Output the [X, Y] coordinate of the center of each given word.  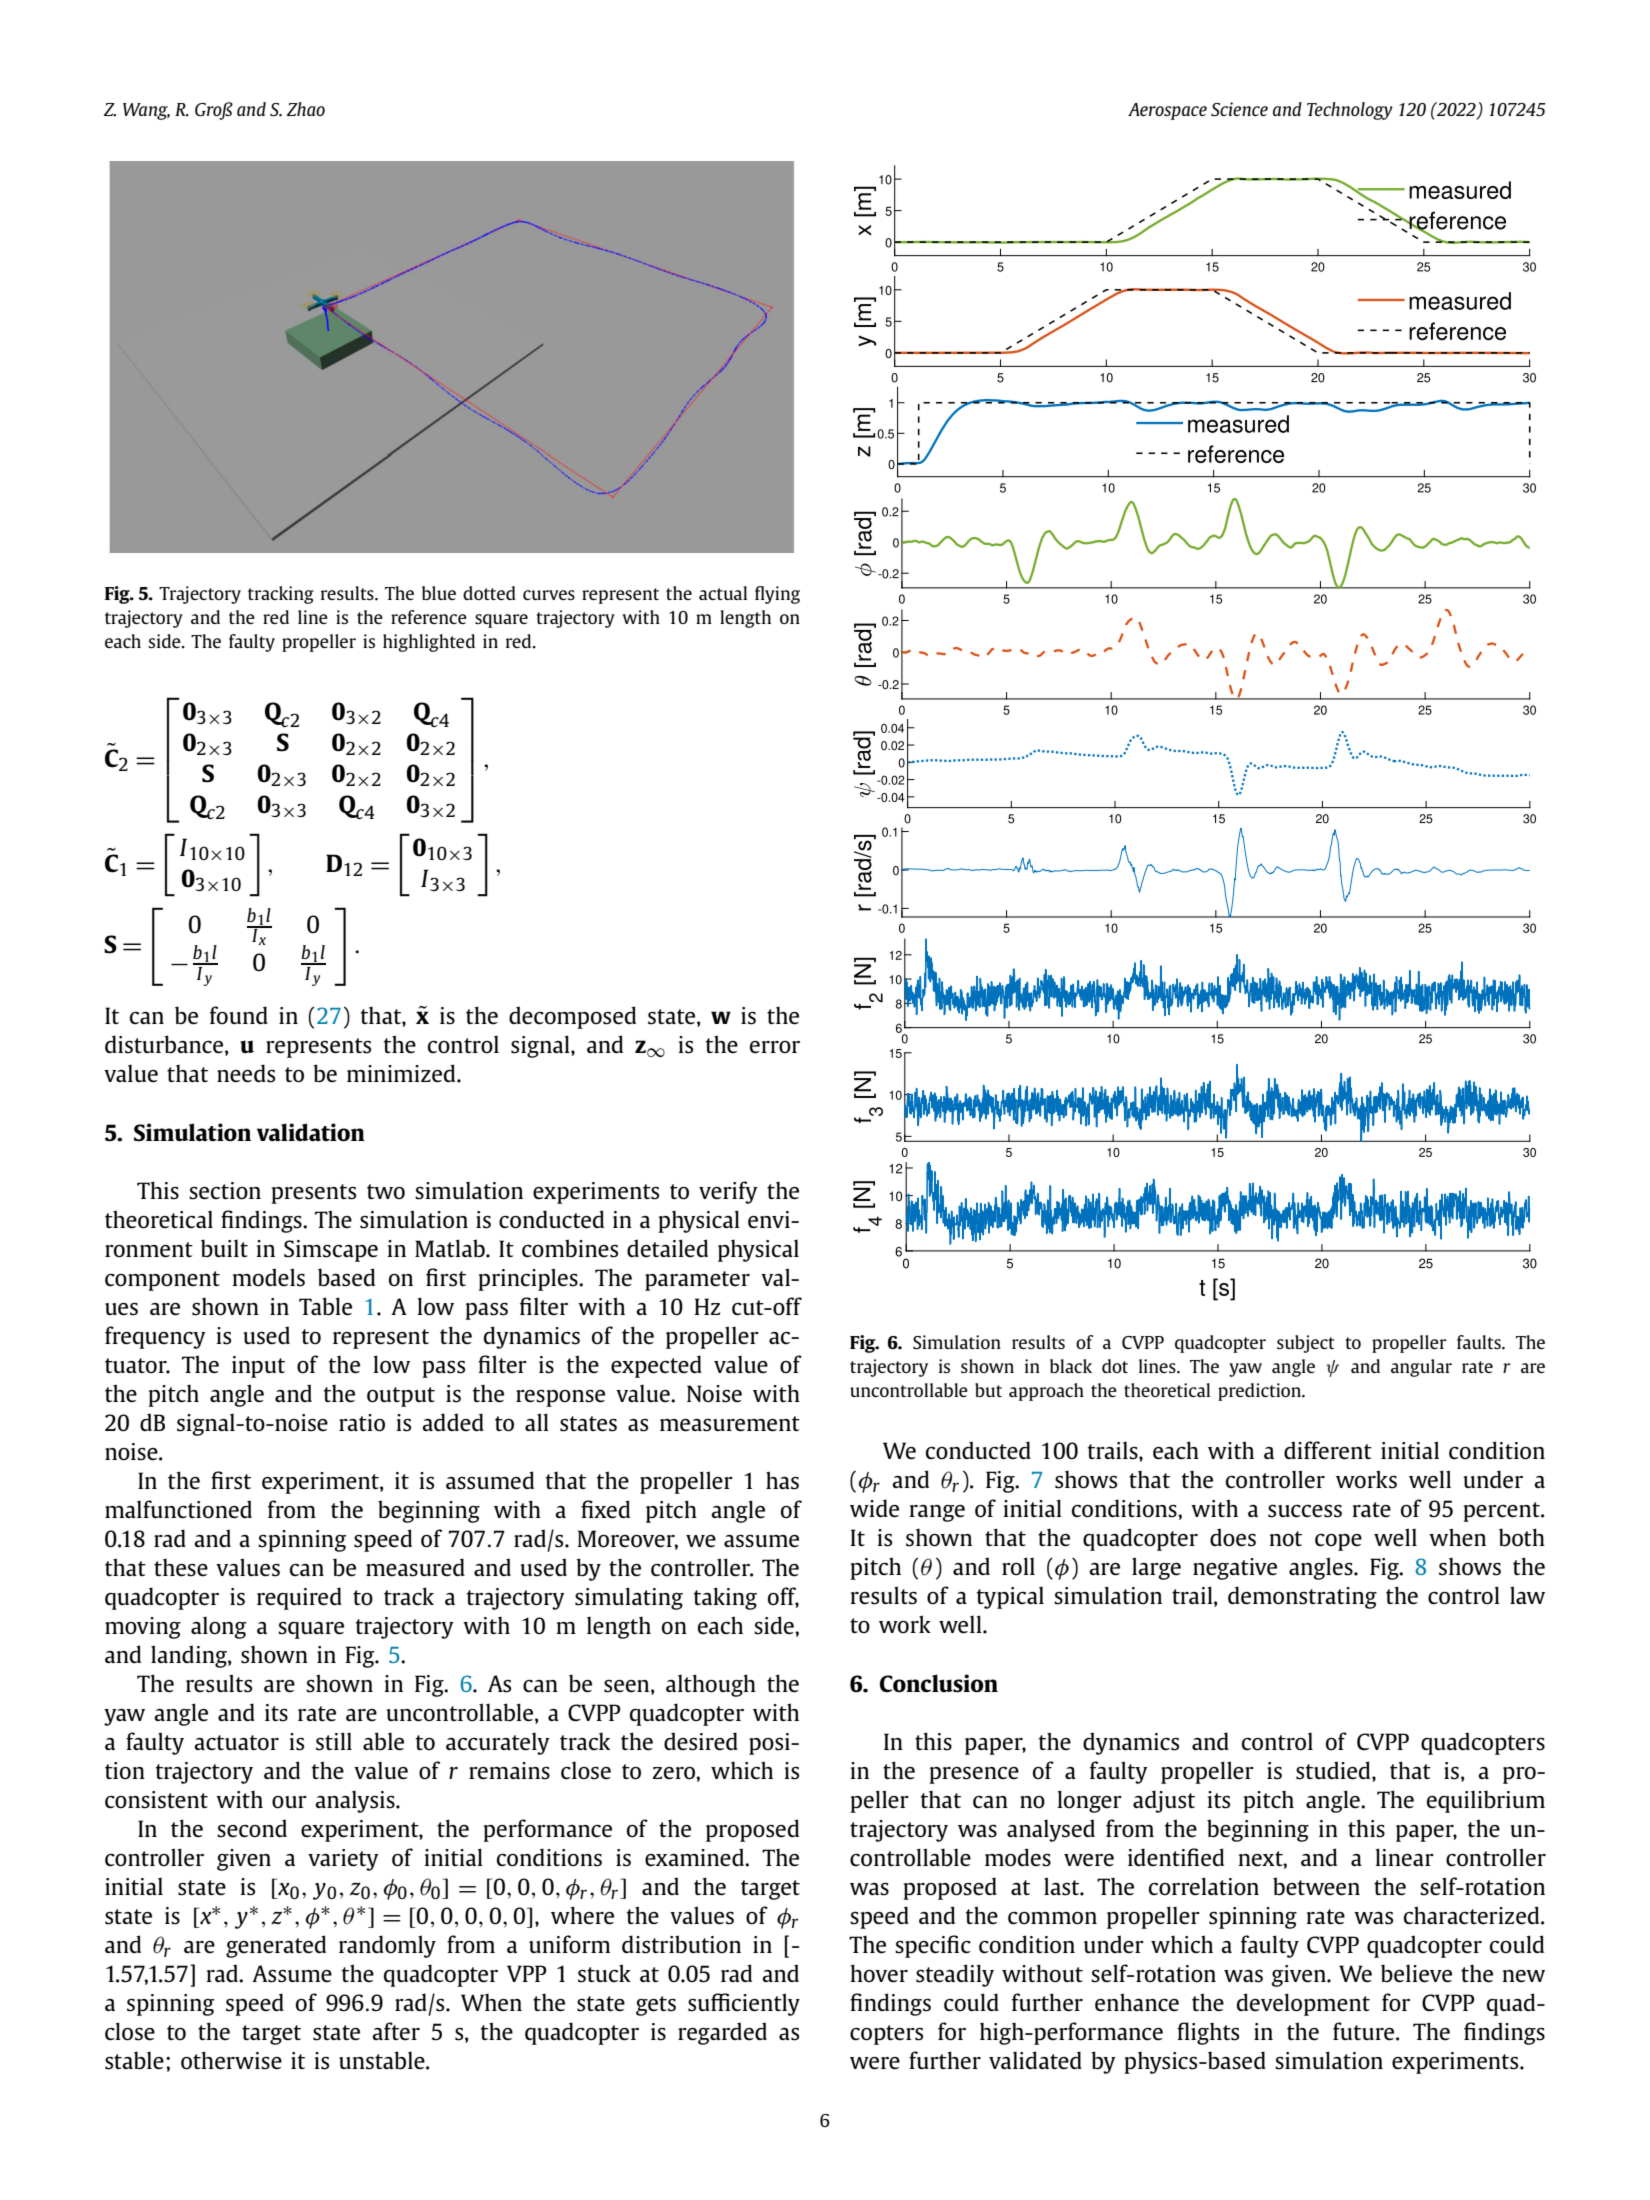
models [268, 1277]
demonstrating [1302, 1597]
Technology [1350, 111]
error [775, 1047]
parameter [697, 1281]
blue [439, 593]
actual [723, 593]
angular [1421, 1368]
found [239, 1015]
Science [1239, 109]
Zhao [306, 109]
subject [1306, 1344]
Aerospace [1167, 111]
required [299, 1598]
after [396, 2031]
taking [725, 1598]
